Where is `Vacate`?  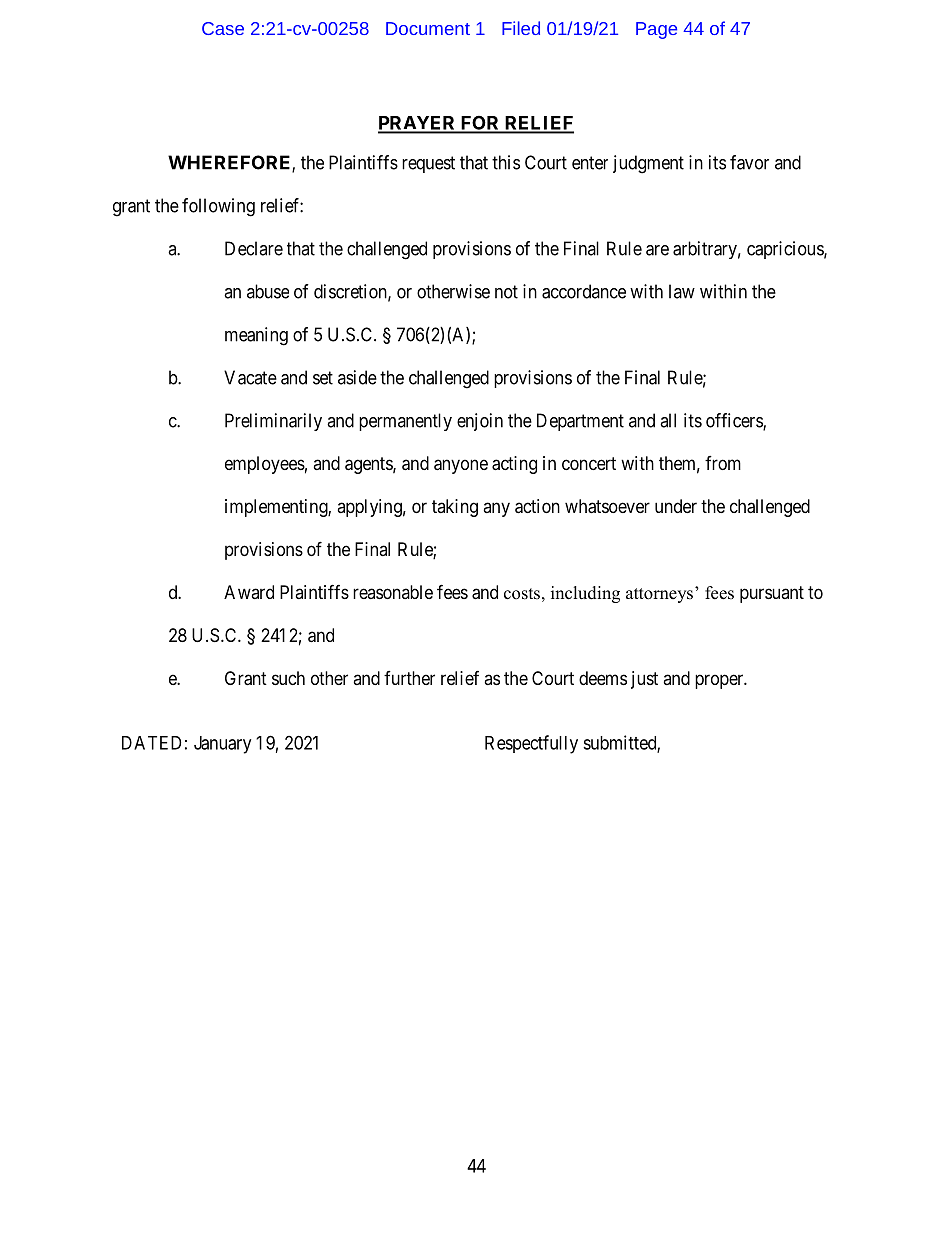
Vacate is located at coordinates (250, 377).
